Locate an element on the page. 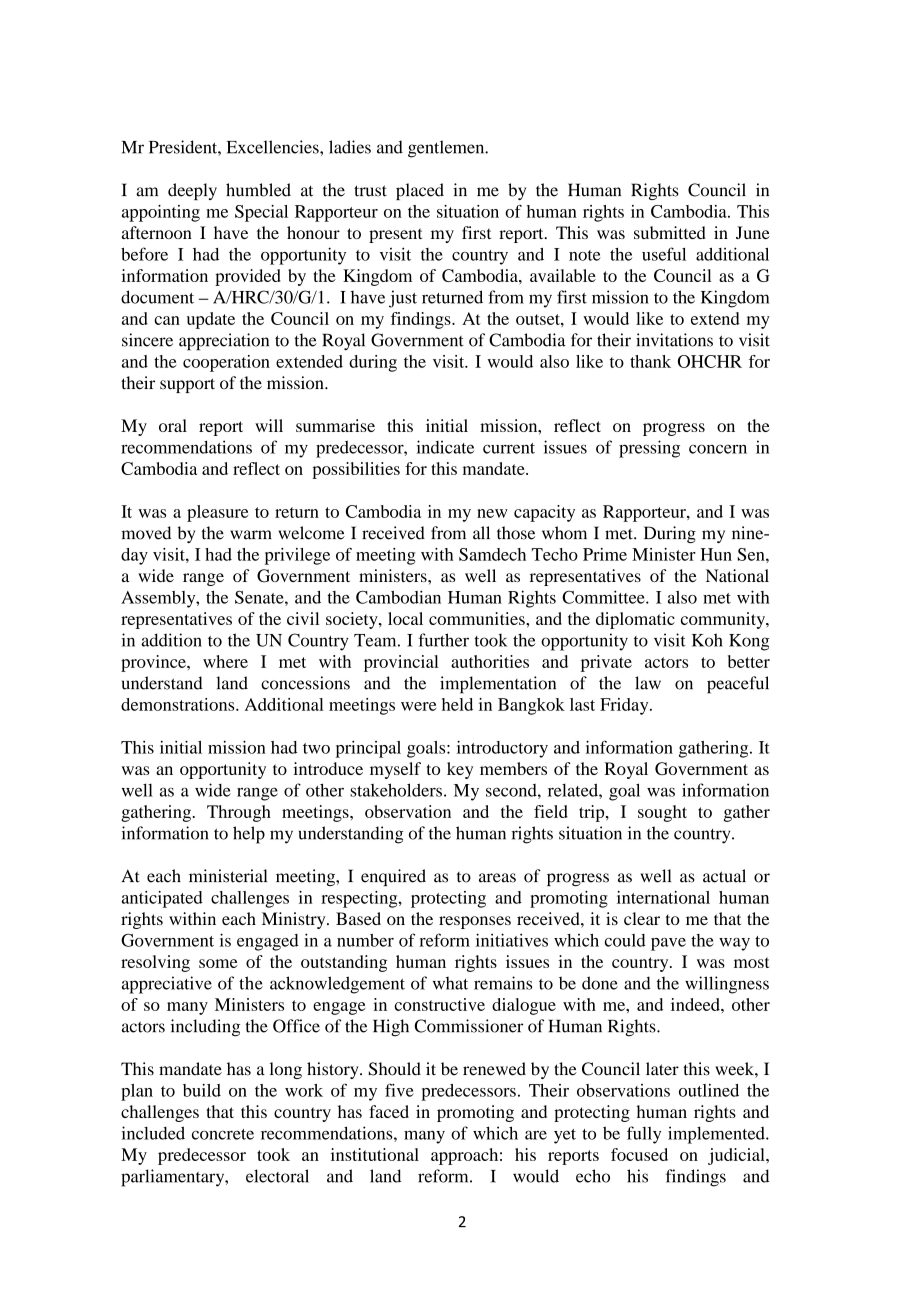  sought is located at coordinates (662, 813).
